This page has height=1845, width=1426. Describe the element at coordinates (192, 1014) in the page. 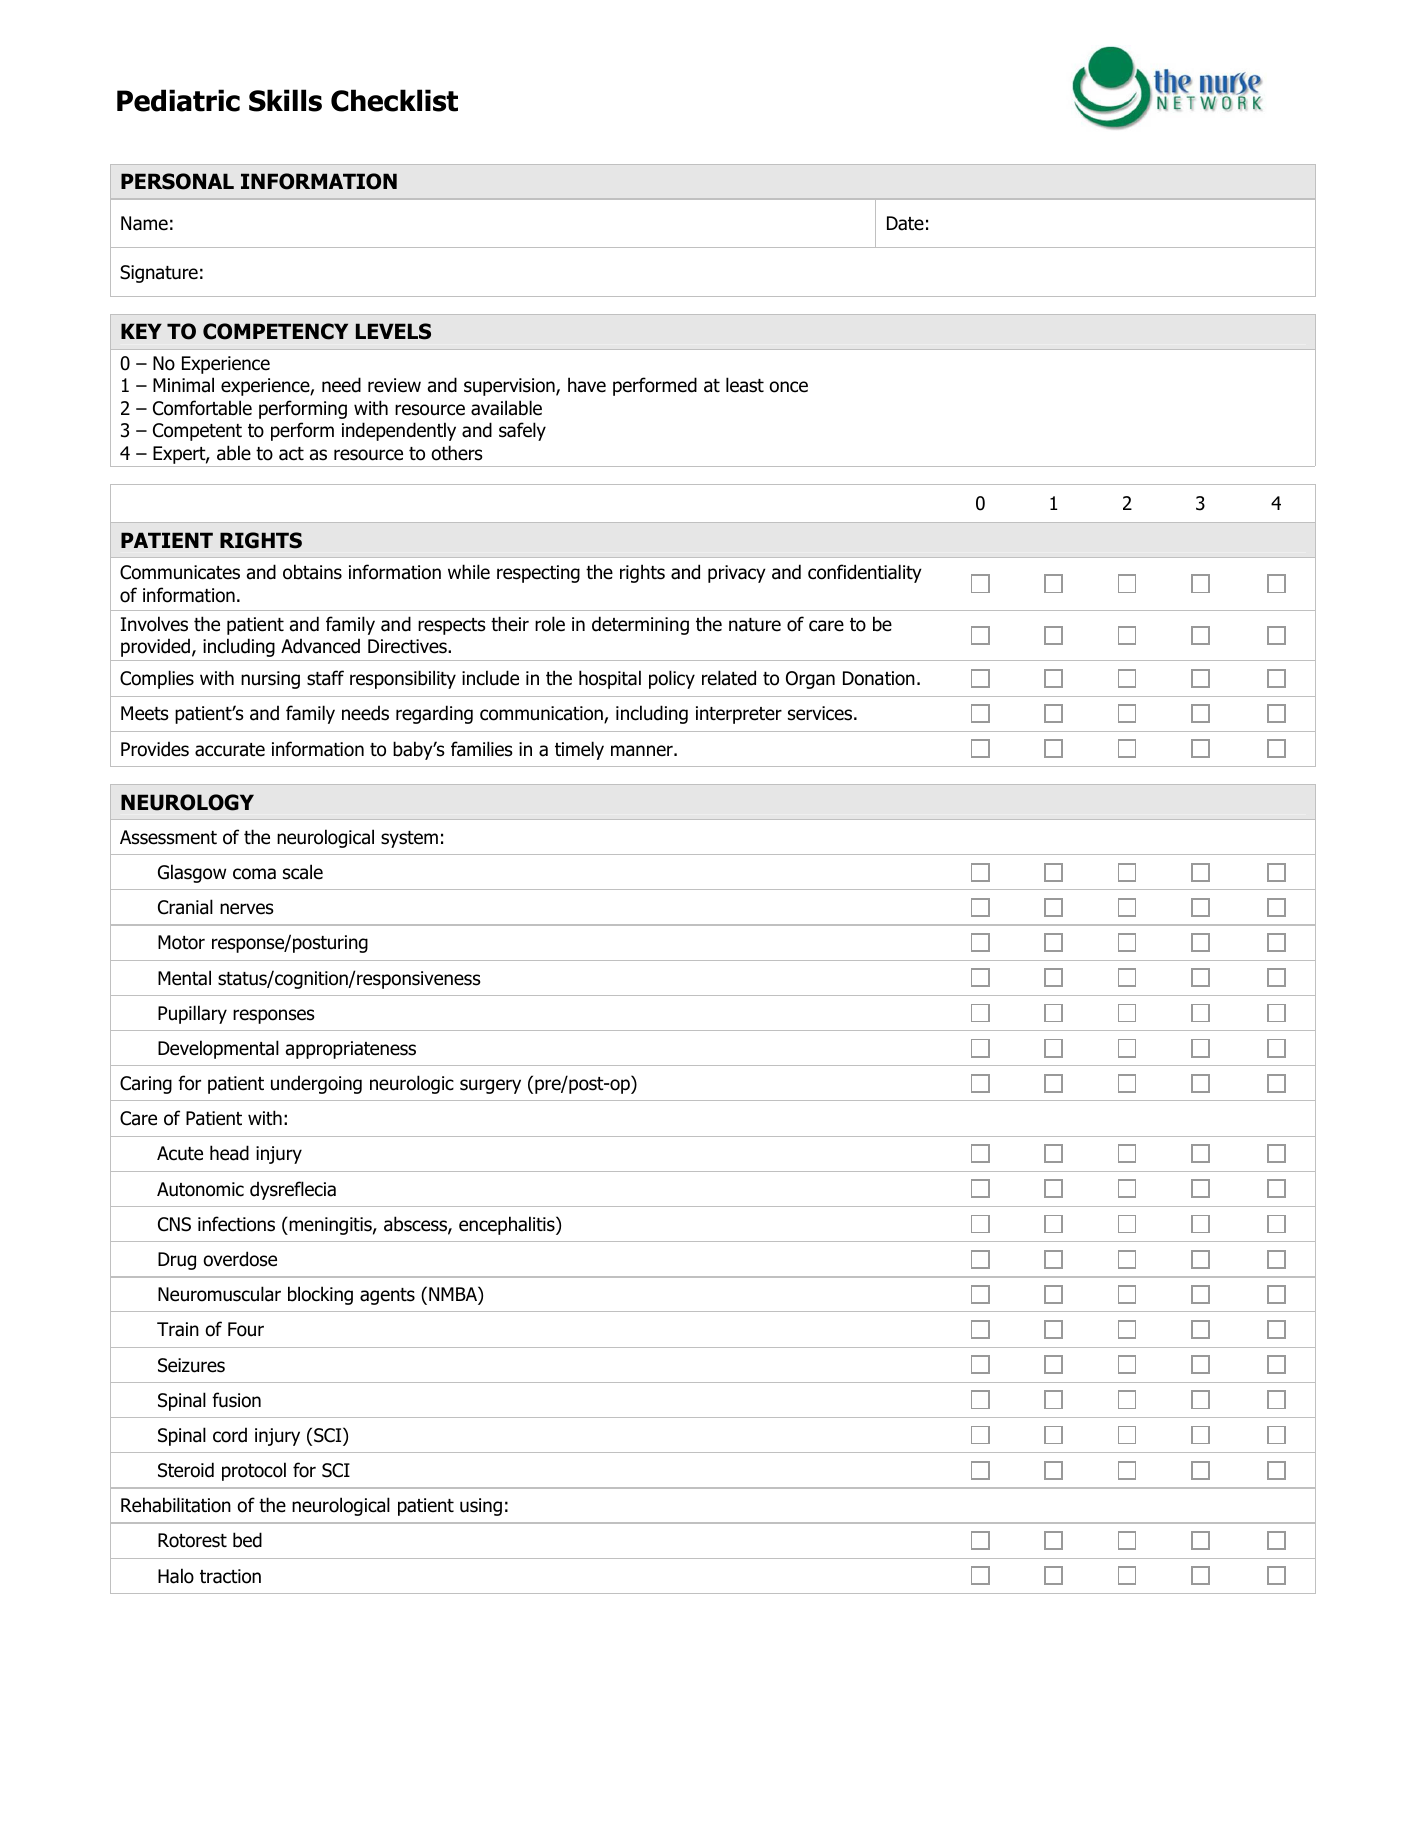

I see `Pupillary` at that location.
